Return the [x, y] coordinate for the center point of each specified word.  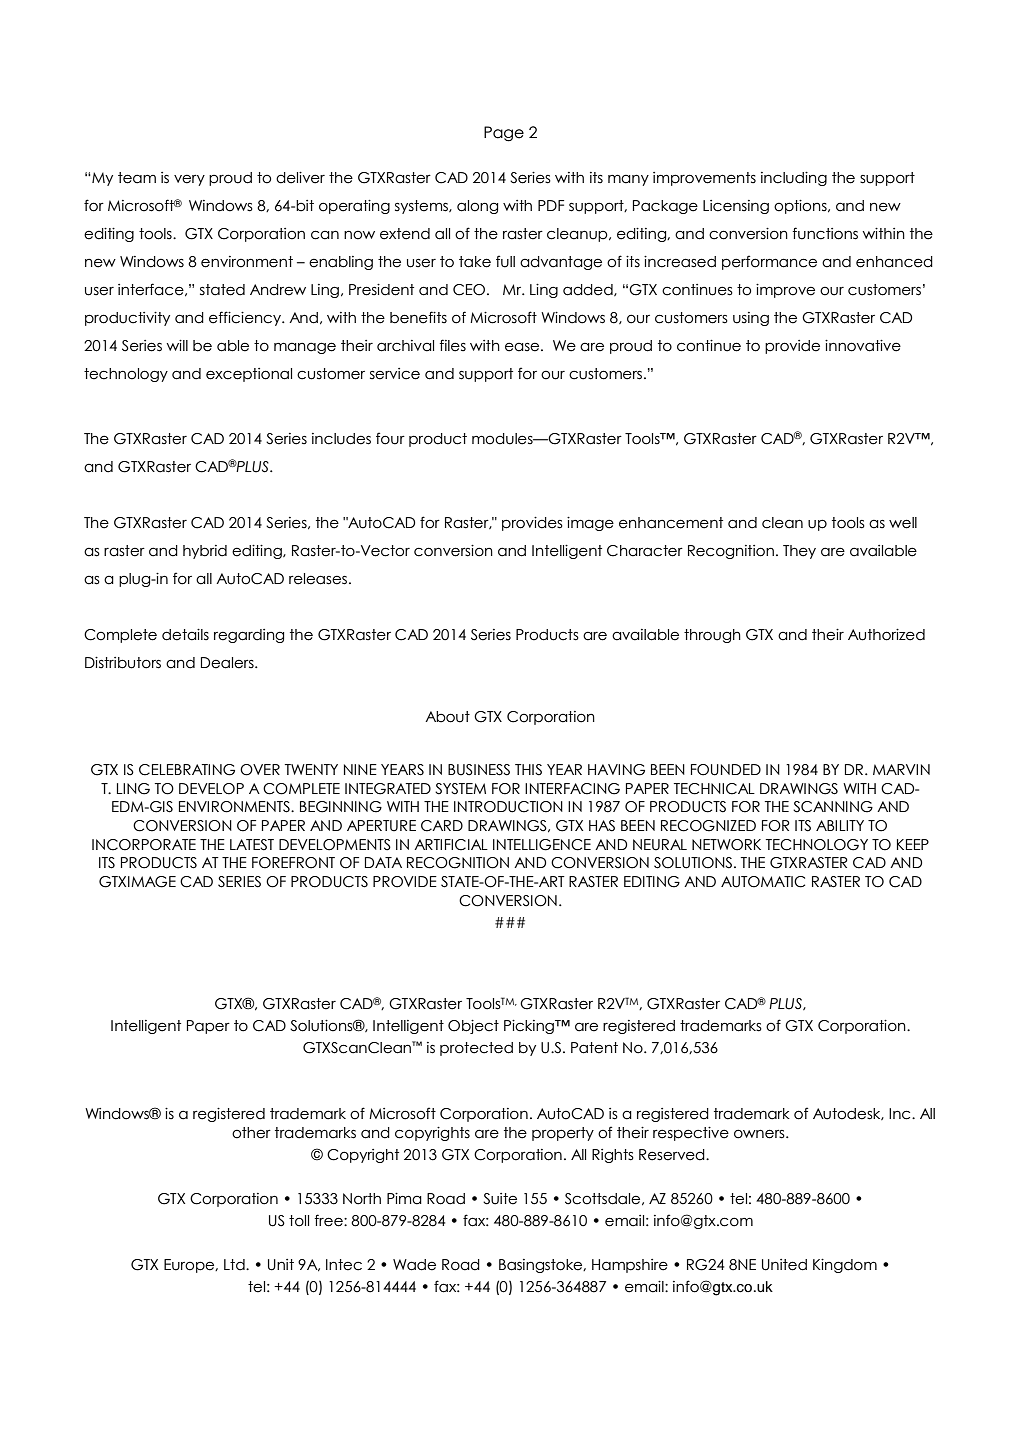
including [794, 179]
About [447, 717]
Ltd [235, 1265]
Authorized [886, 635]
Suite [500, 1199]
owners [760, 1134]
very [189, 180]
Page [504, 134]
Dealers [228, 663]
